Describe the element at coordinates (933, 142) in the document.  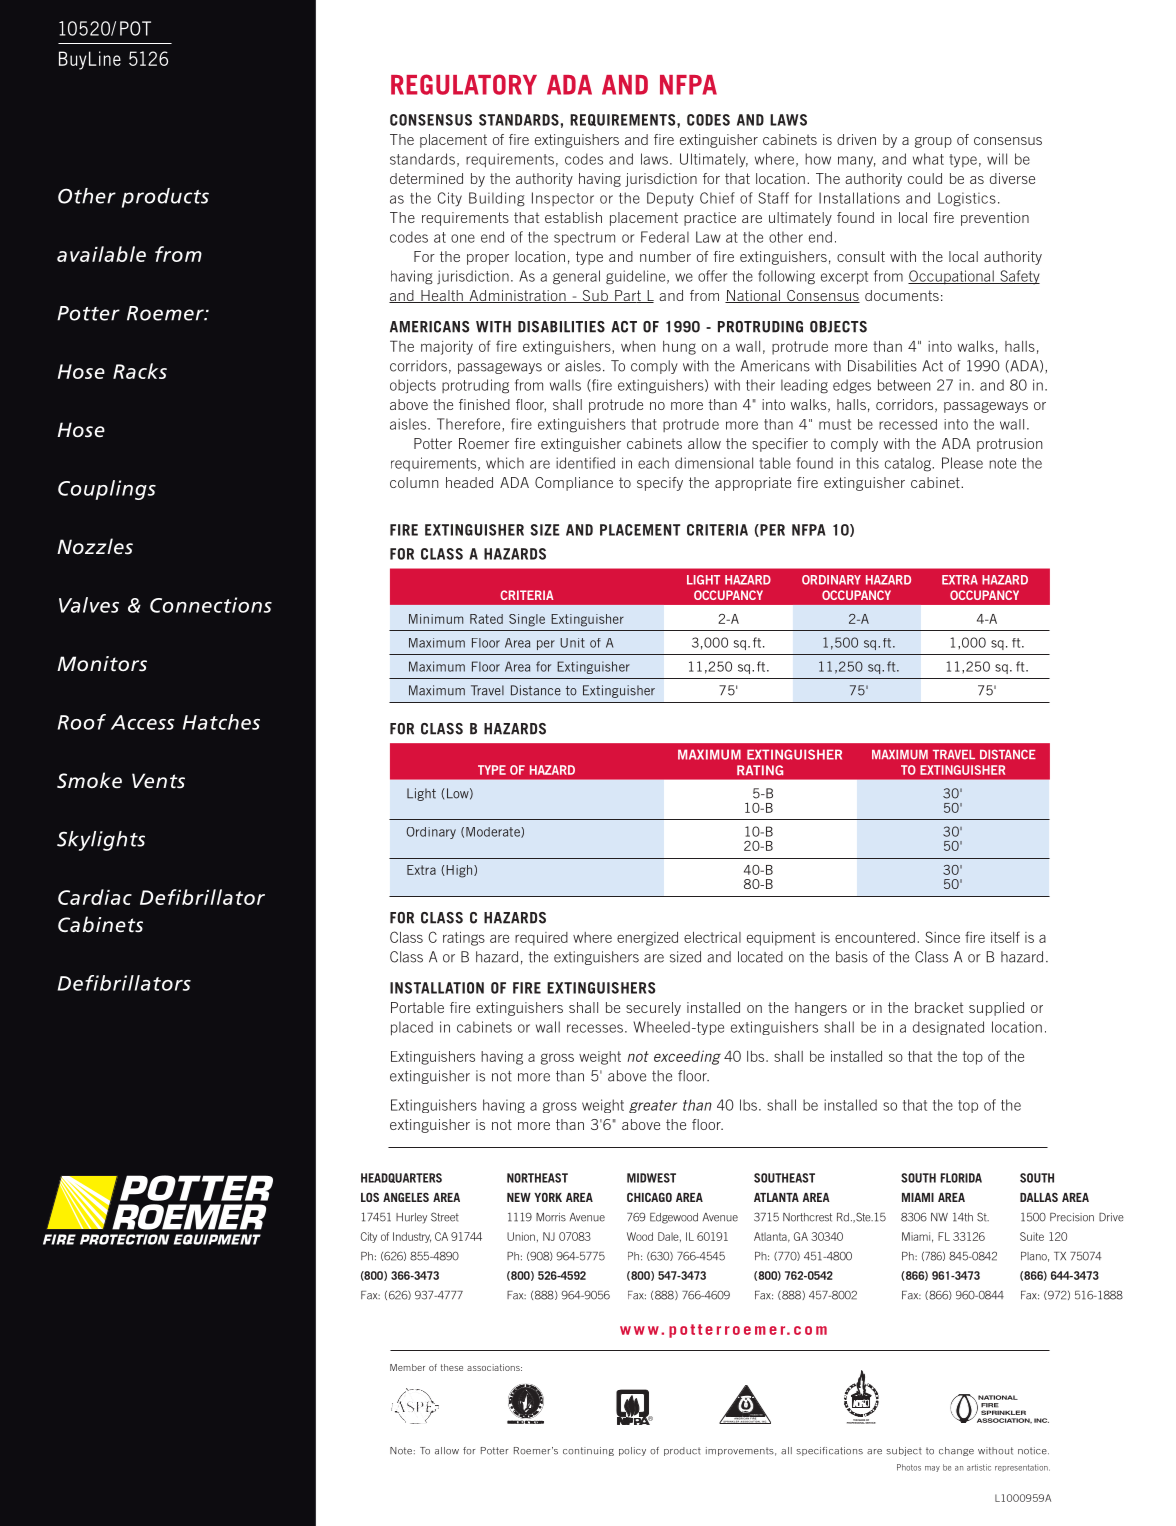
I see `group` at that location.
